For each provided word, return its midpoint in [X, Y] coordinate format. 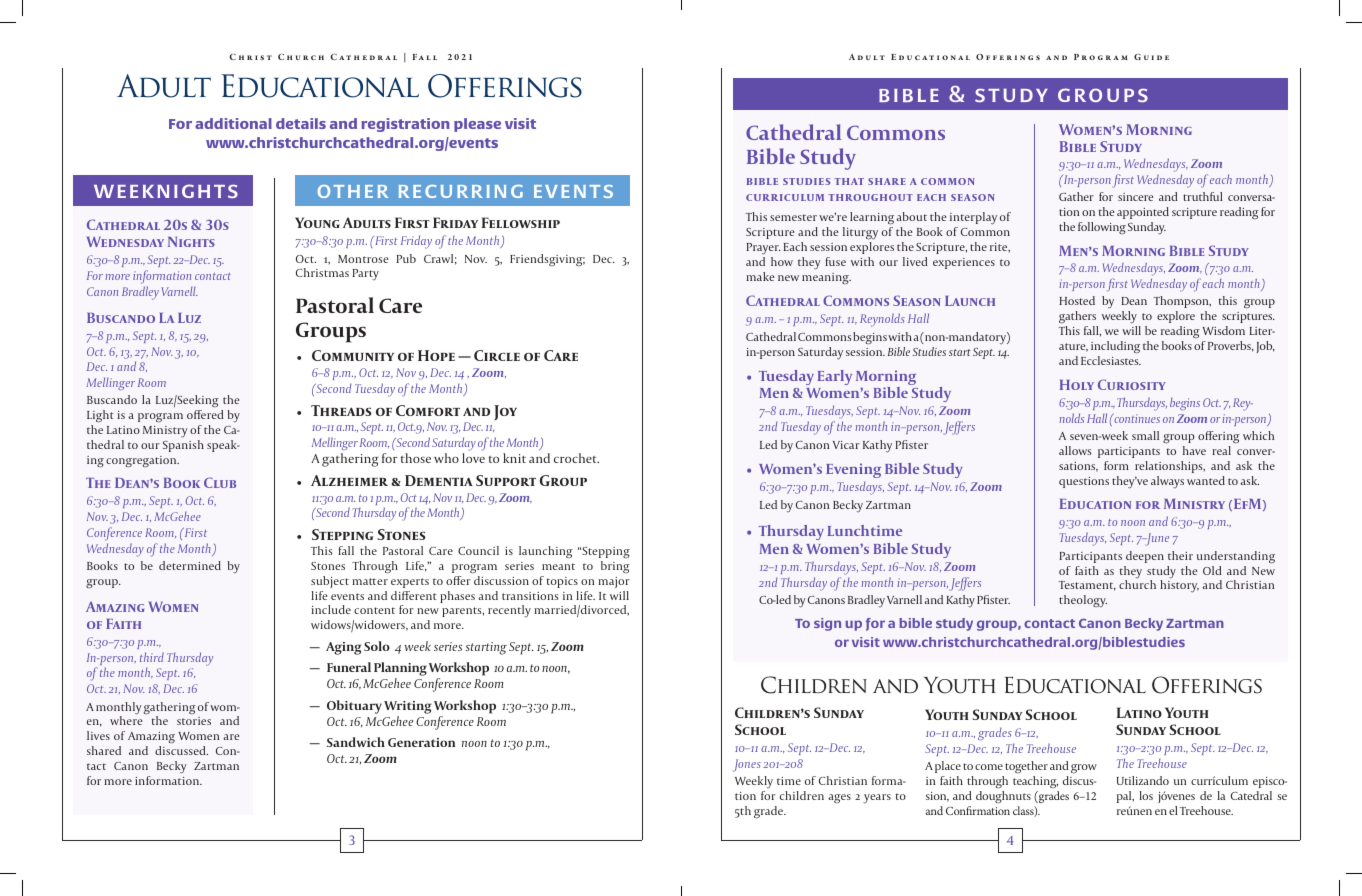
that [849, 181]
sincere [1136, 197]
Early [835, 377]
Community [353, 355]
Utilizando [1143, 780]
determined [190, 565]
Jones [747, 765]
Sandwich [356, 742]
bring [615, 567]
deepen [1145, 557]
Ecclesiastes [1111, 360]
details [301, 123]
